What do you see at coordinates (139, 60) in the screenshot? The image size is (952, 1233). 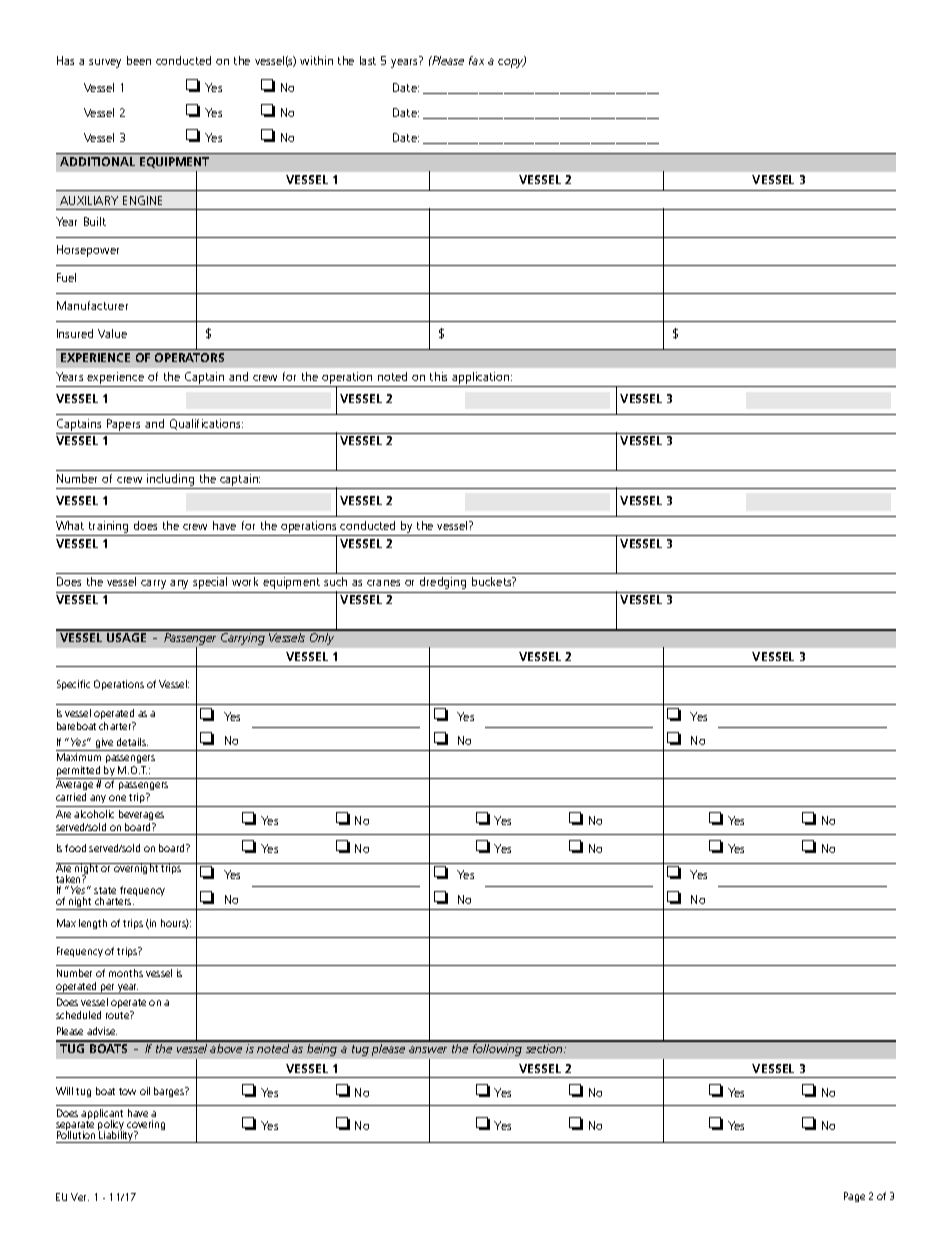 I see `been` at bounding box center [139, 60].
